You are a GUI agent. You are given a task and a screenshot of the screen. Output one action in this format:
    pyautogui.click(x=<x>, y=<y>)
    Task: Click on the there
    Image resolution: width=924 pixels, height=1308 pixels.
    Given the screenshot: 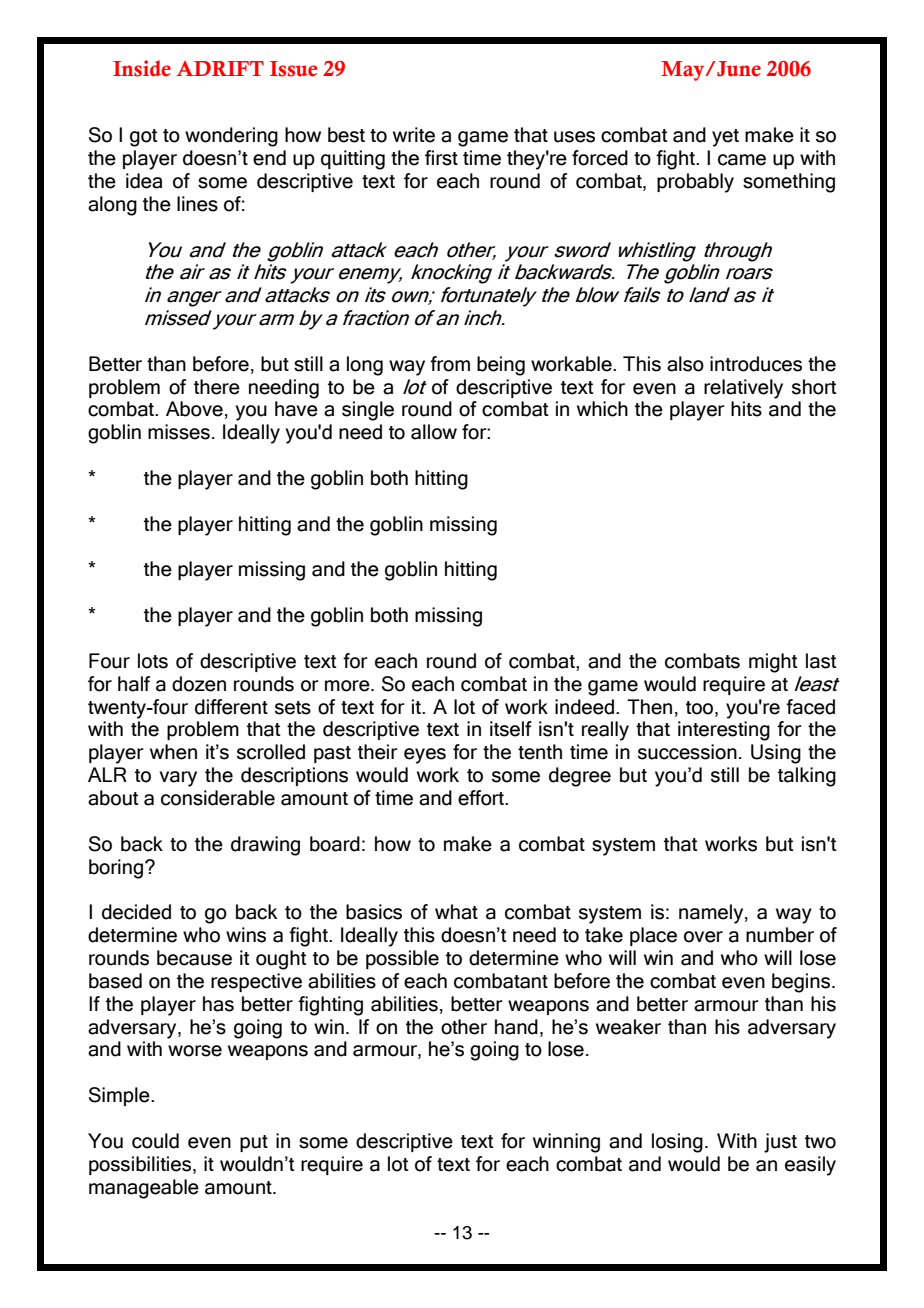 What is the action you would take?
    pyautogui.click(x=217, y=387)
